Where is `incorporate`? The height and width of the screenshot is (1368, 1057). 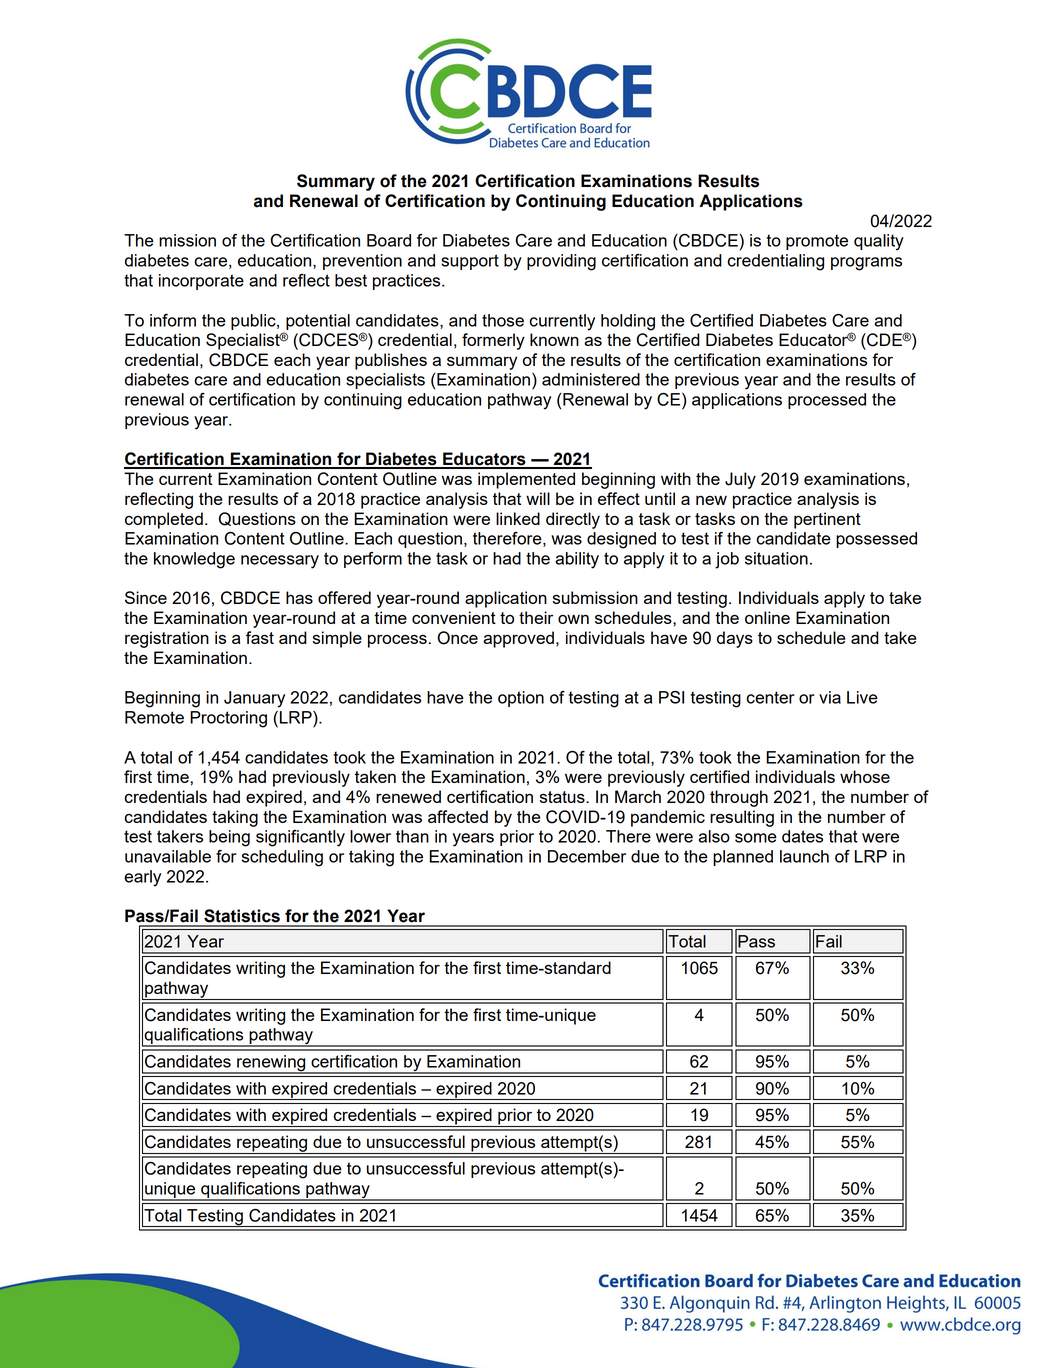 incorporate is located at coordinates (201, 282).
